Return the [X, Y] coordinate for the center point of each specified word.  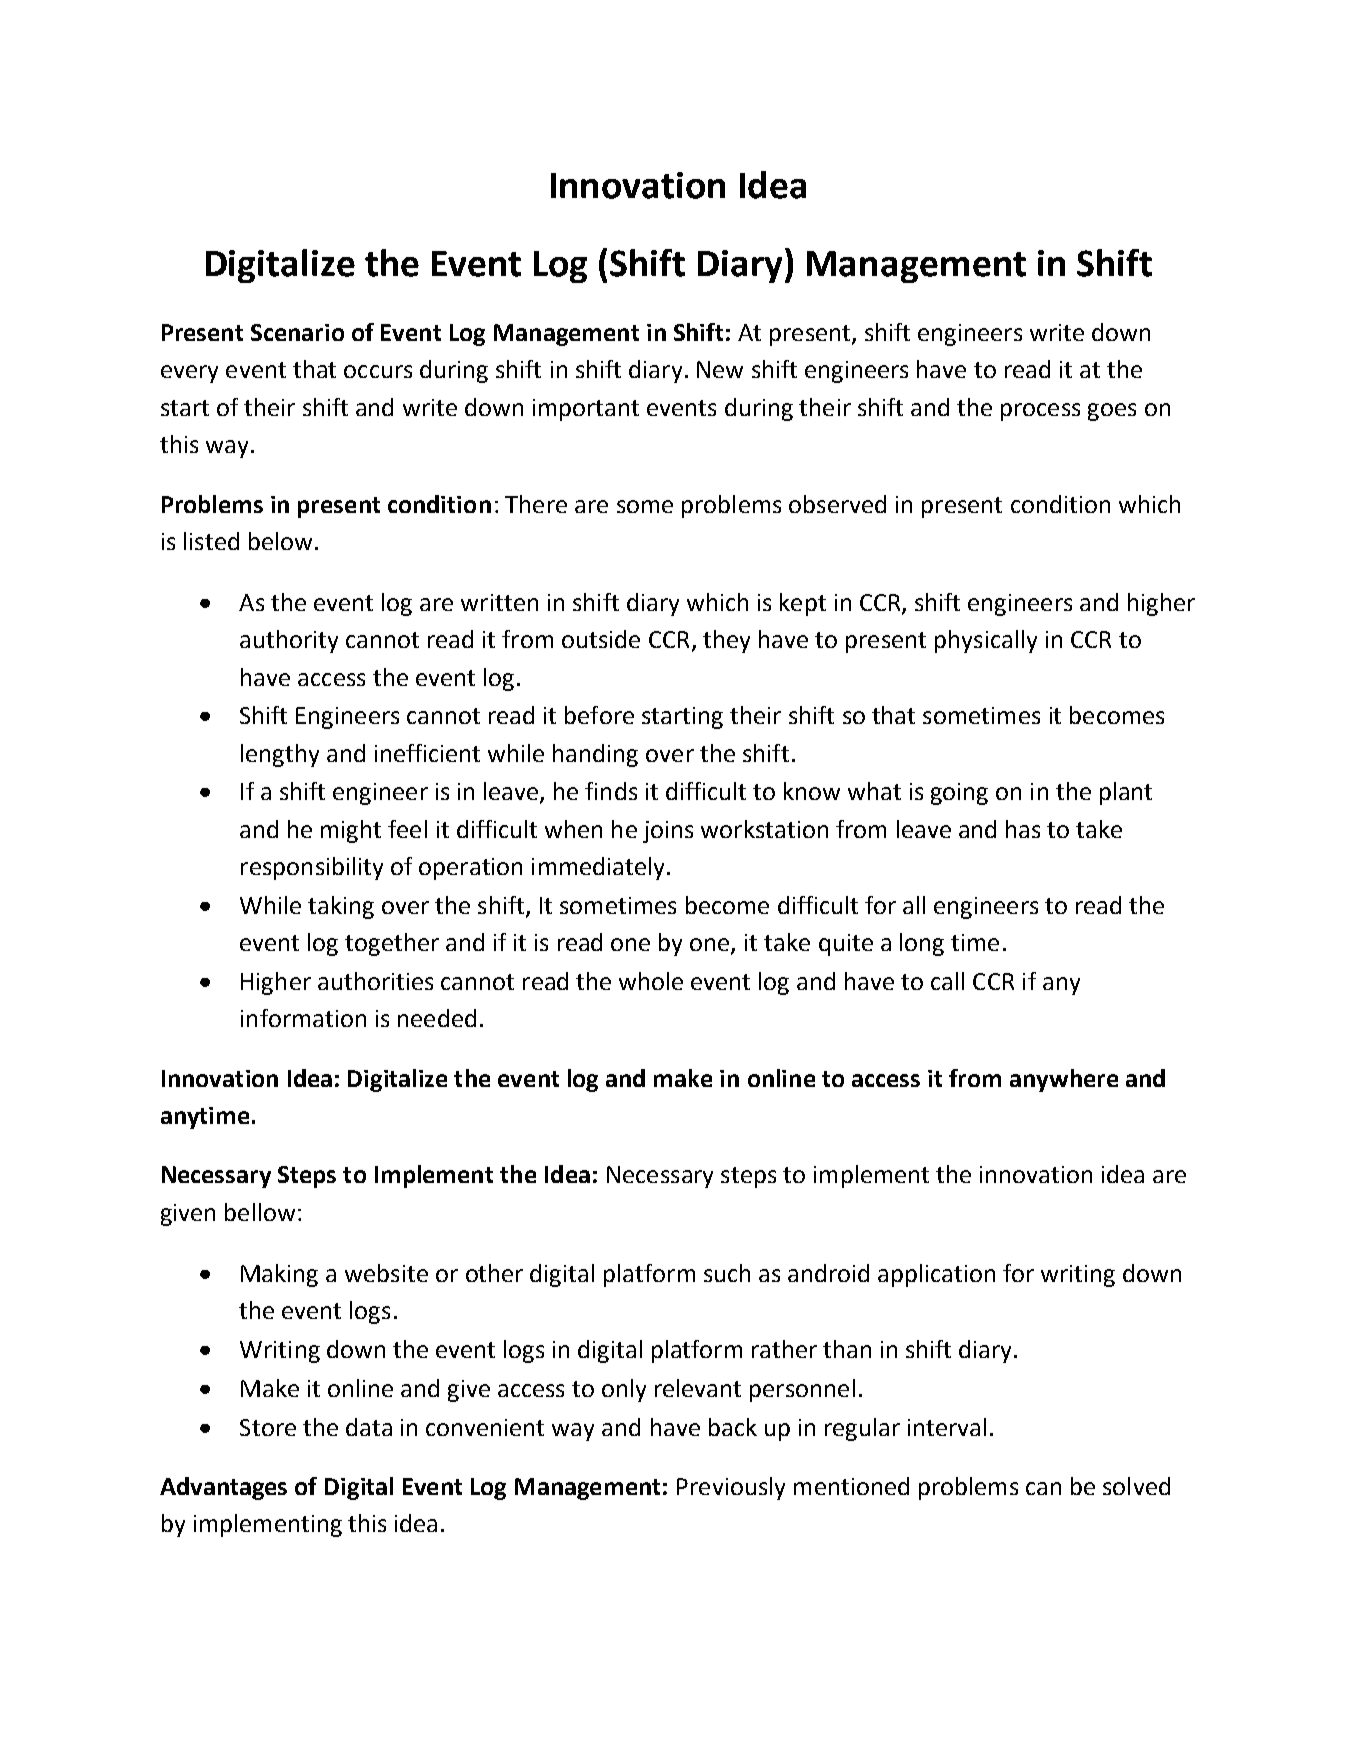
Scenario [297, 332]
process [1040, 412]
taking [341, 907]
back [733, 1427]
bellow [260, 1212]
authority [289, 641]
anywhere [1064, 1080]
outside [601, 639]
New [720, 369]
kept [803, 604]
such [727, 1273]
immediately [598, 868]
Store [268, 1427]
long [922, 944]
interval [947, 1427]
